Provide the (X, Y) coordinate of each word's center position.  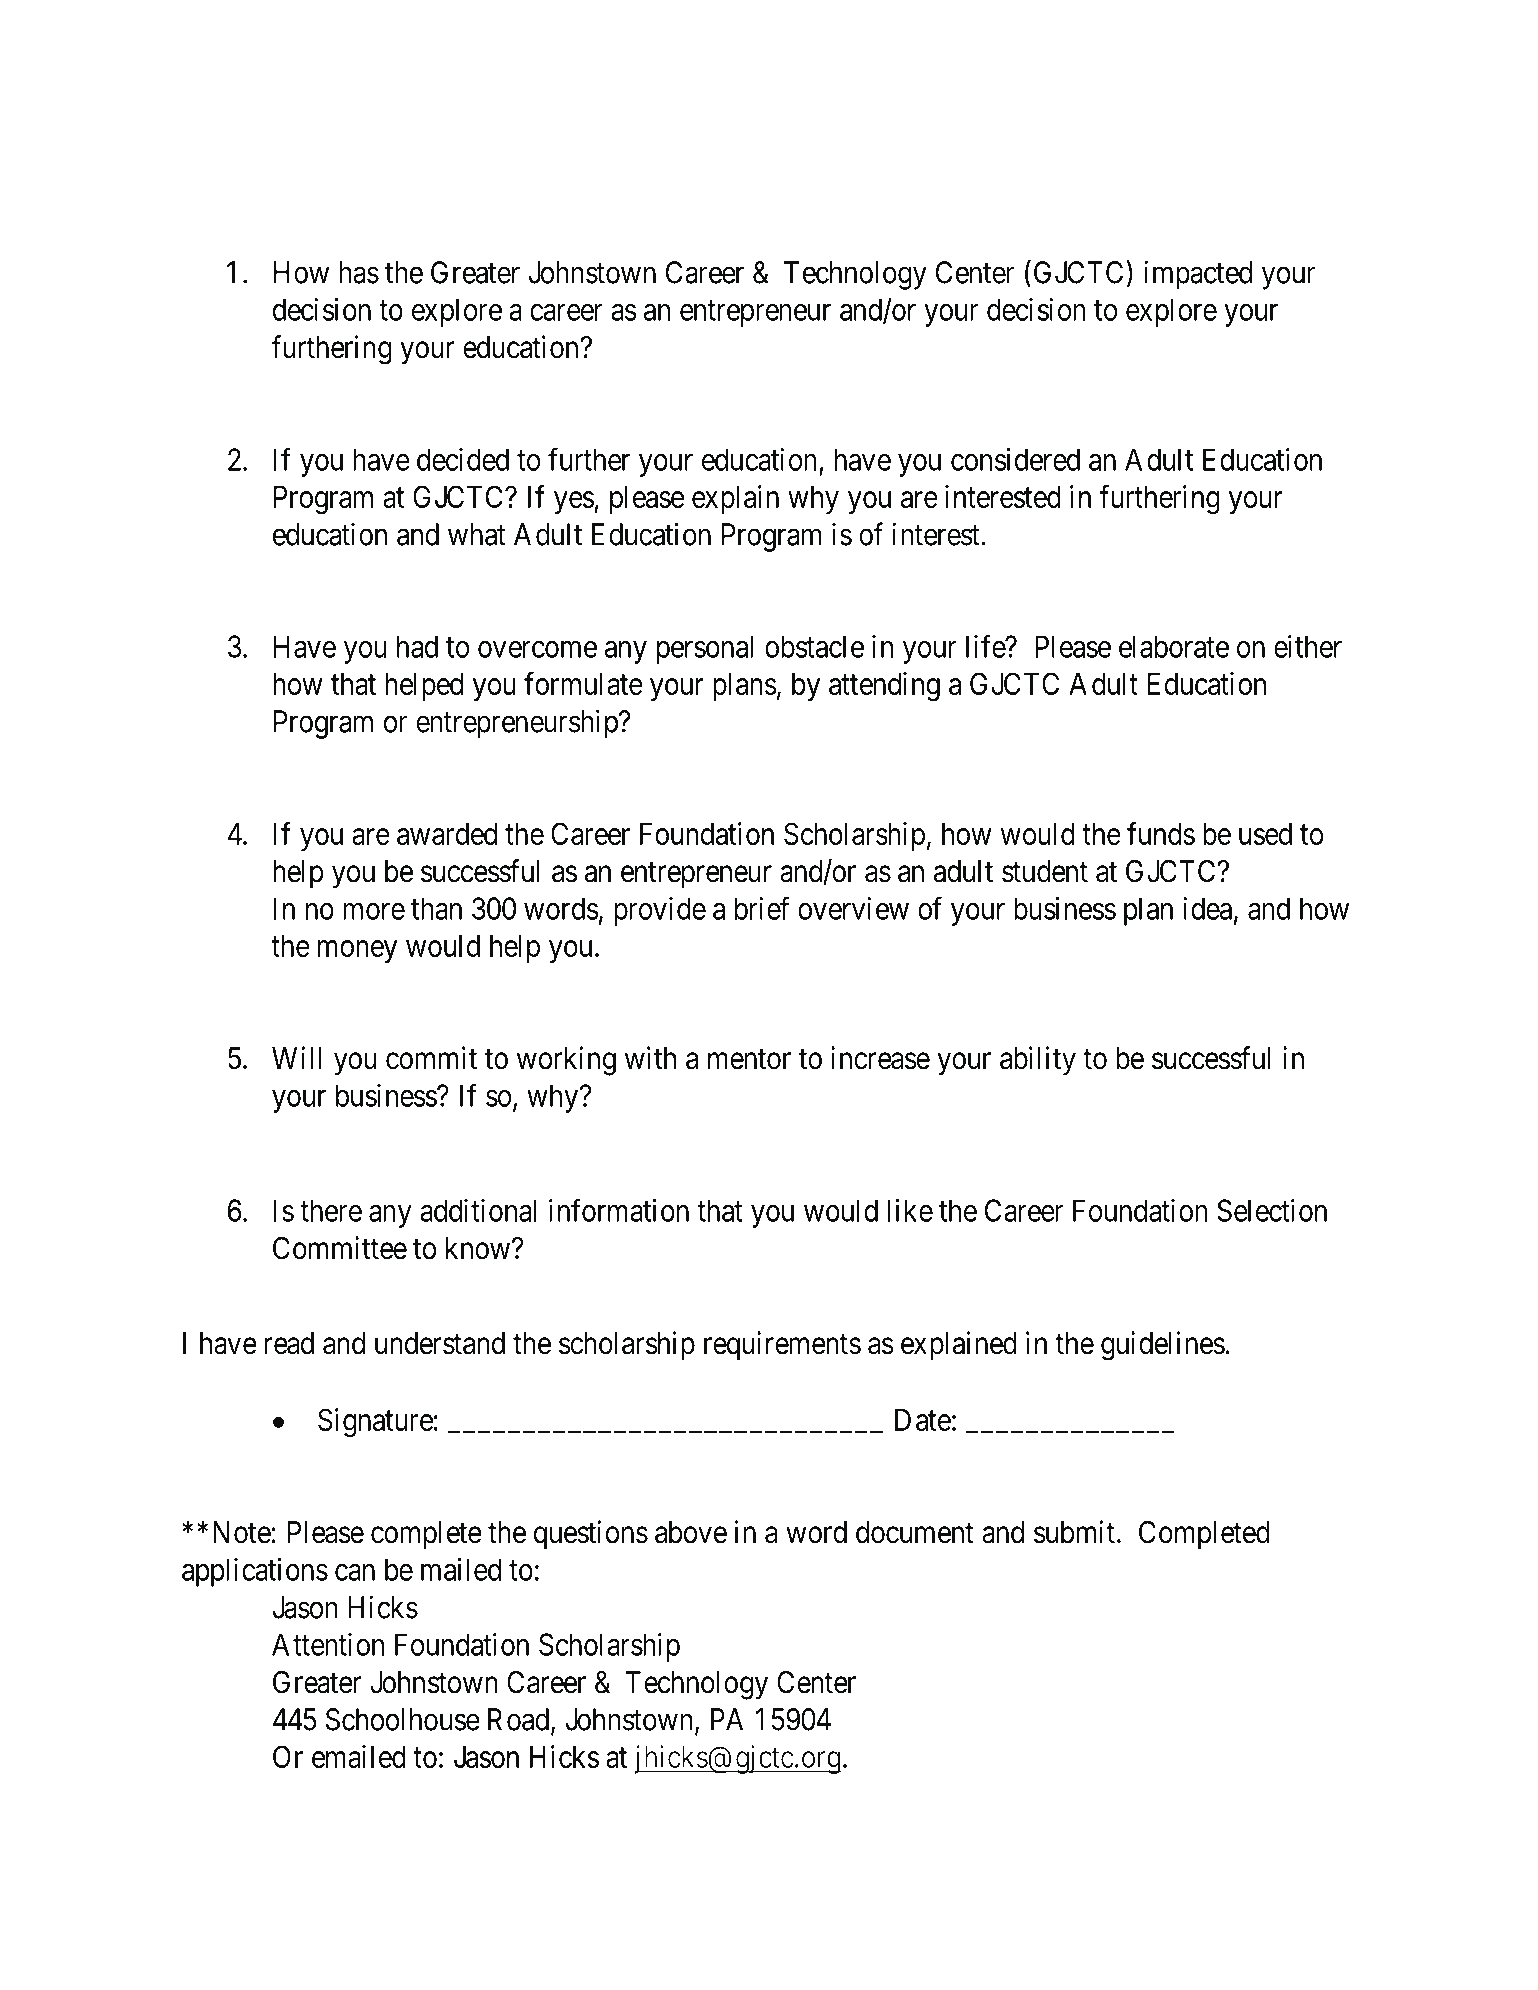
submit (1074, 1532)
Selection (1272, 1210)
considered (1015, 459)
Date (923, 1420)
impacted (1198, 275)
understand (440, 1343)
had (417, 646)
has (359, 272)
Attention (328, 1644)
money (357, 951)
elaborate (1174, 646)
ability (1038, 1061)
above (691, 1532)
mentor (749, 1059)
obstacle (814, 646)
